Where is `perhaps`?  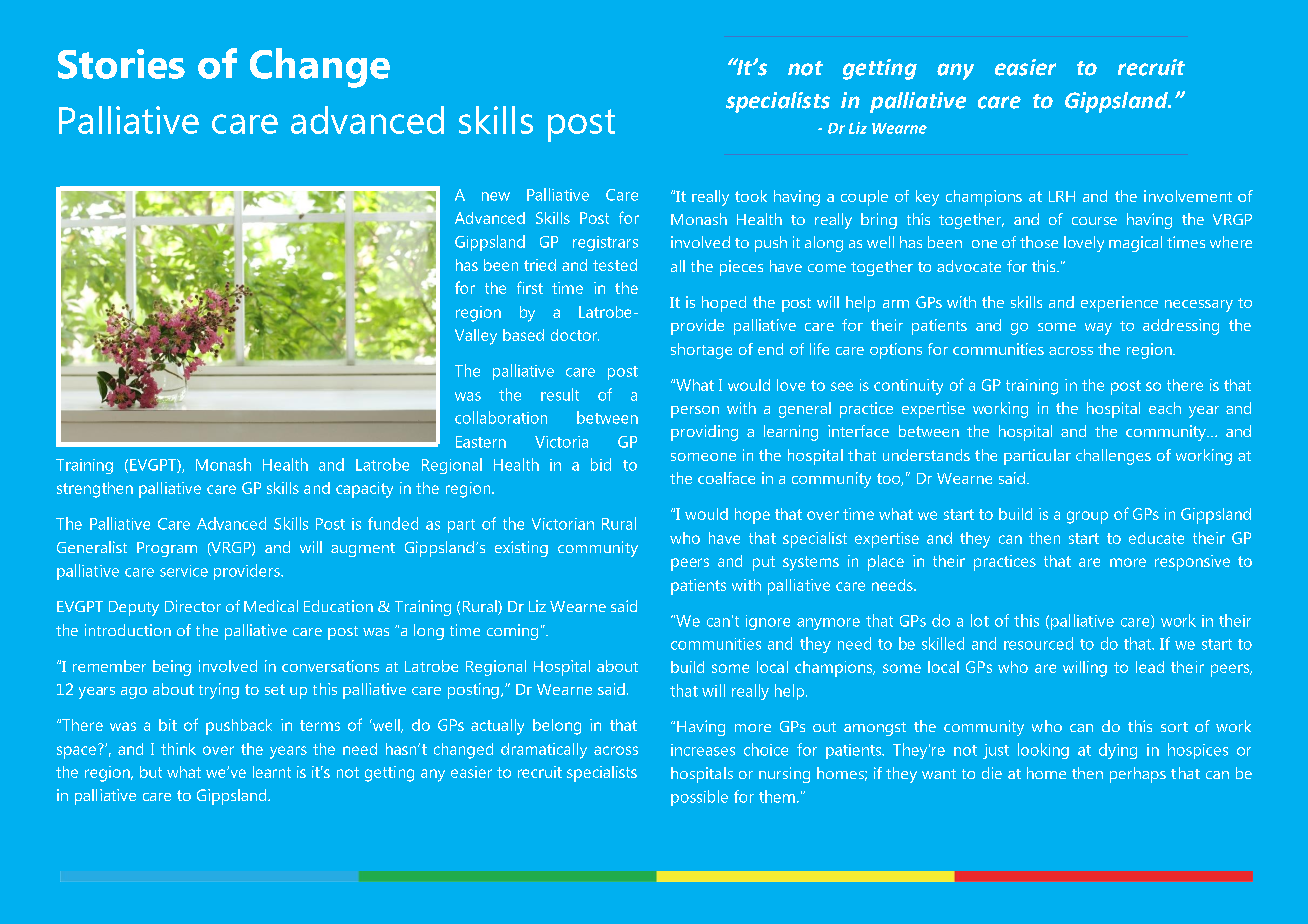 perhaps is located at coordinates (1138, 775).
